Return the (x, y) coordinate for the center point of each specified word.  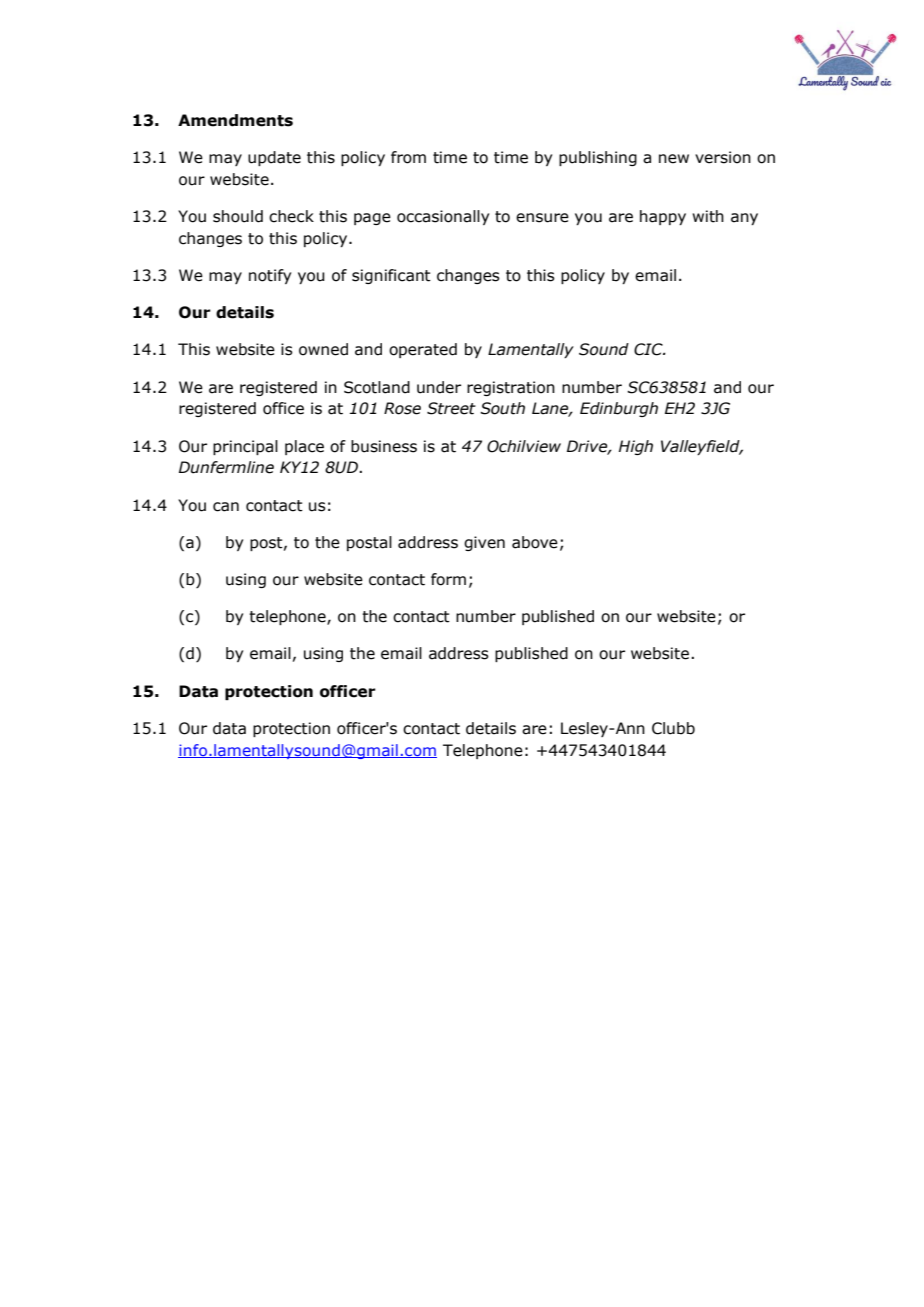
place (304, 447)
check (291, 216)
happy (663, 217)
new (674, 159)
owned (323, 349)
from (408, 157)
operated (423, 350)
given (484, 543)
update (274, 158)
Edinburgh (619, 409)
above (535, 542)
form (448, 579)
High (636, 447)
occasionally (443, 217)
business (384, 446)
